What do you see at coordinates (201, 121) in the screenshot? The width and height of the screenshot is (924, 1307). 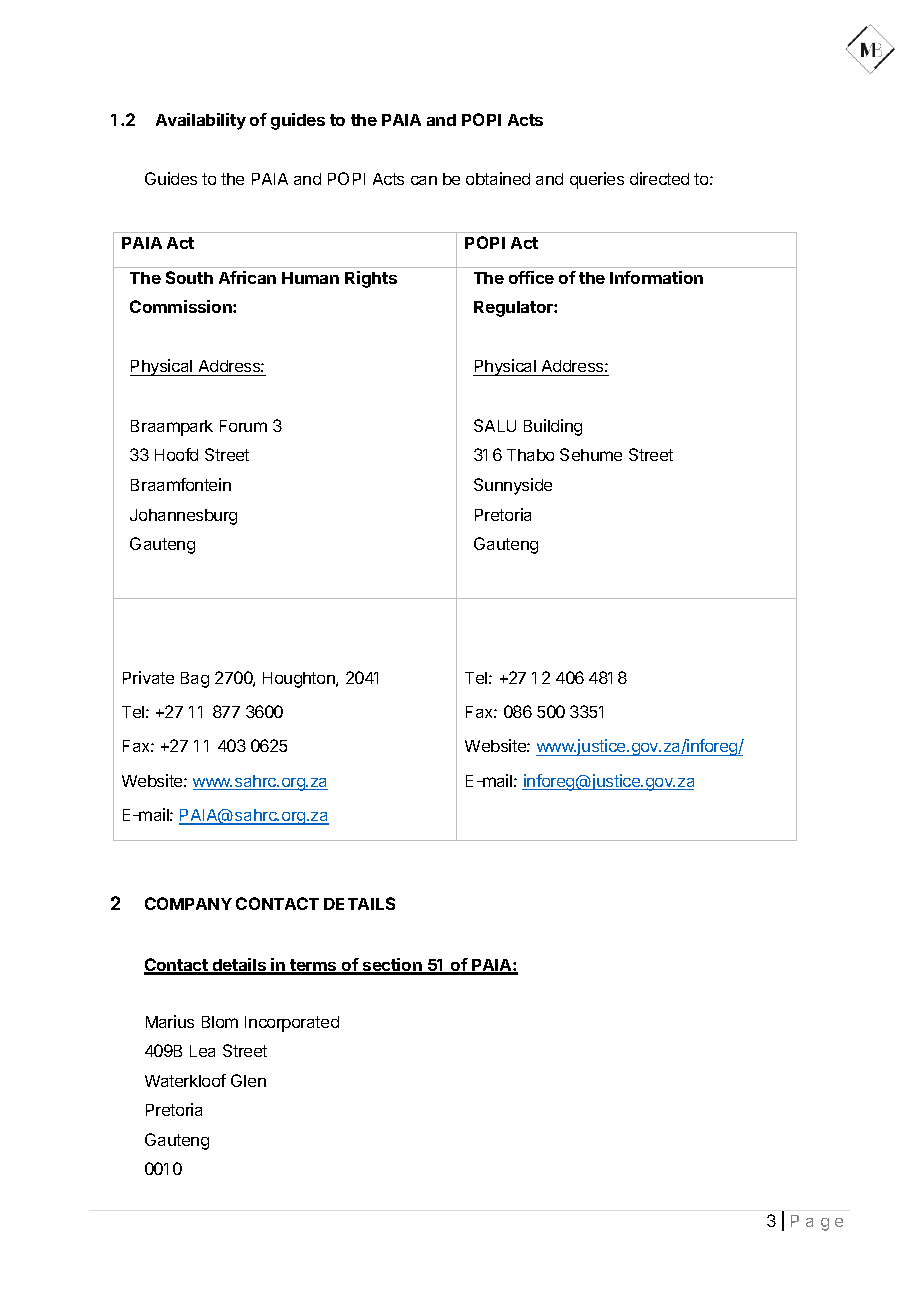 I see `Availability` at bounding box center [201, 121].
